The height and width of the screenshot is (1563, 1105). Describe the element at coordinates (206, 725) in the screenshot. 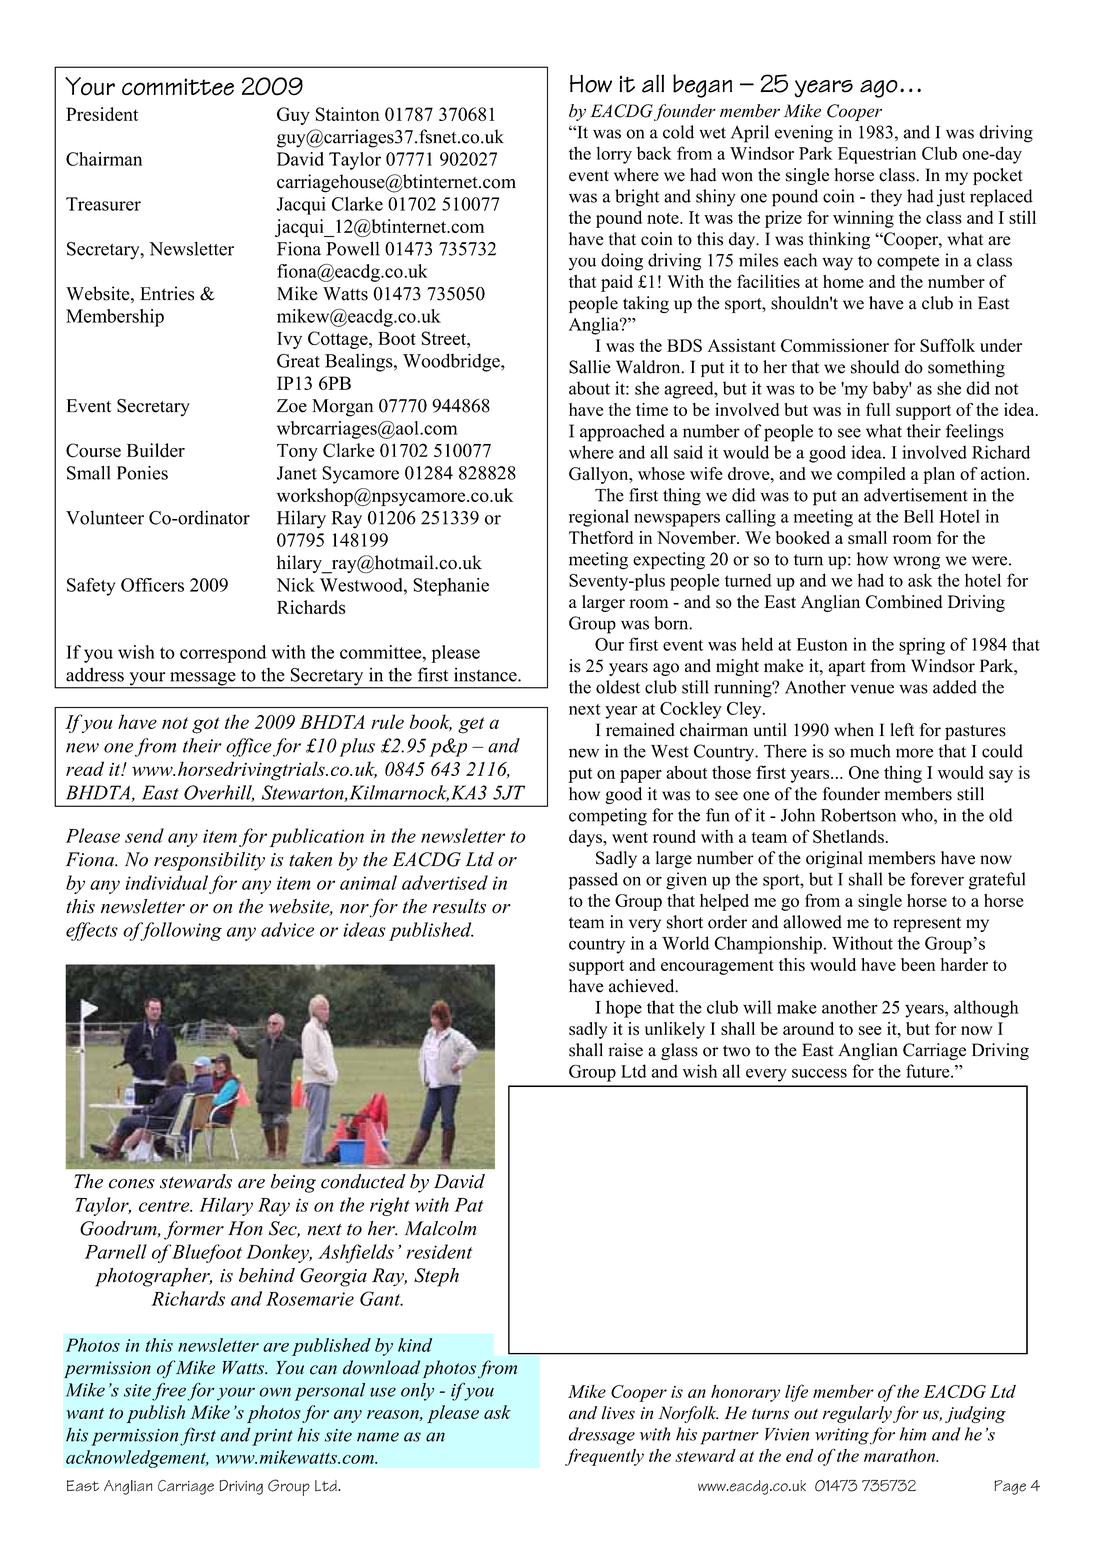

I see `got` at that location.
